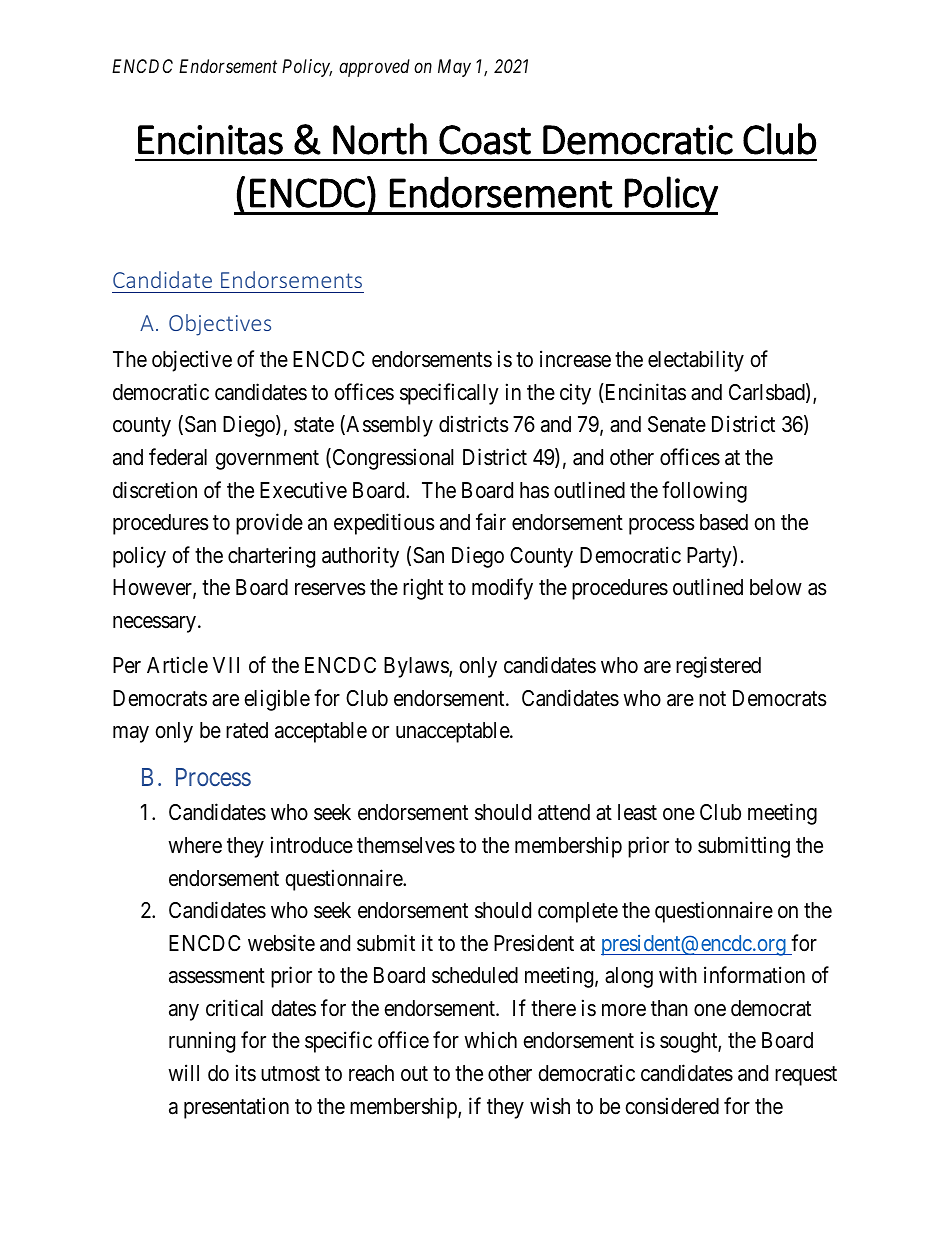 The image size is (952, 1233). I want to click on which, so click(490, 1040).
